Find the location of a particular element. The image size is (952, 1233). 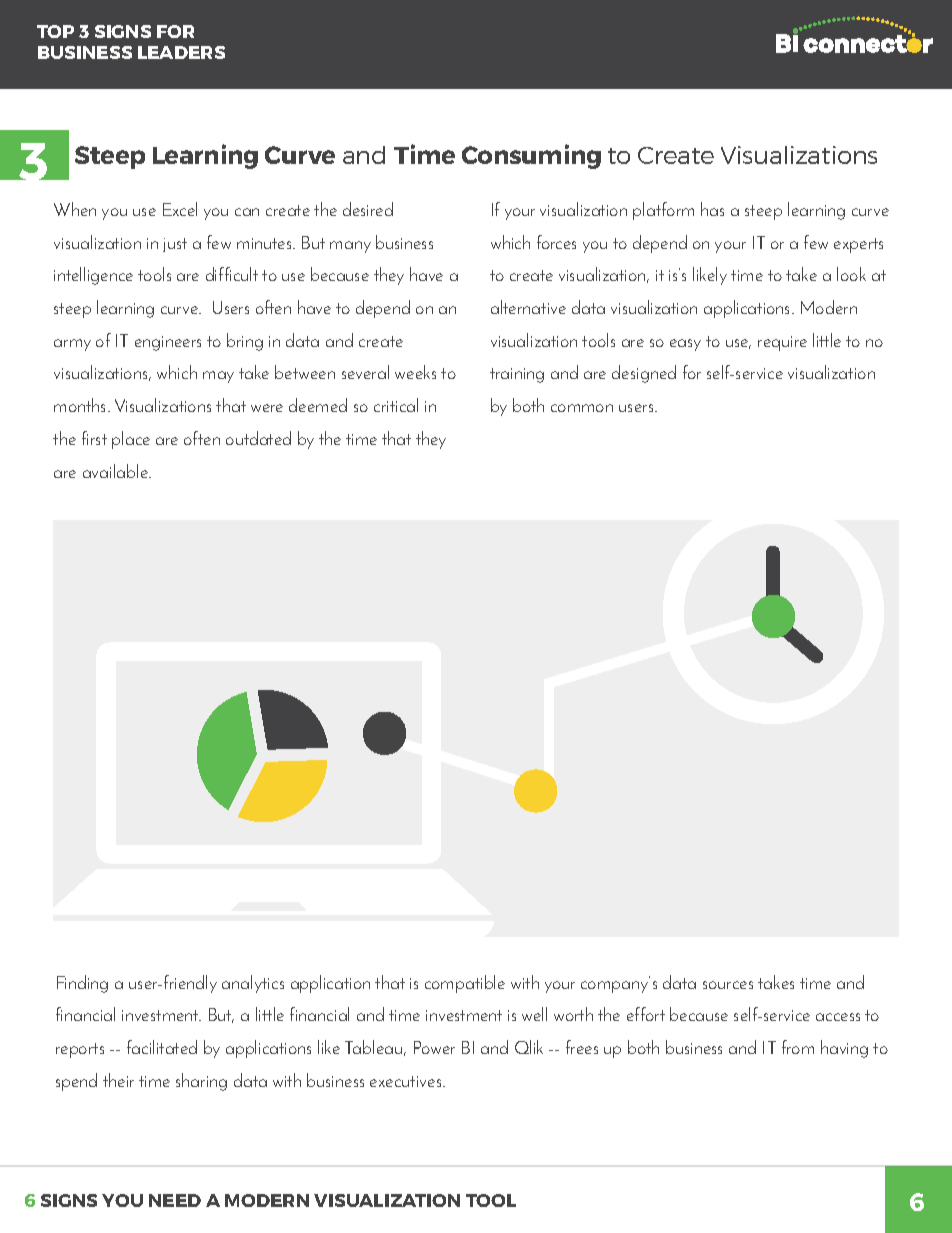

LEADERS is located at coordinates (181, 52).
